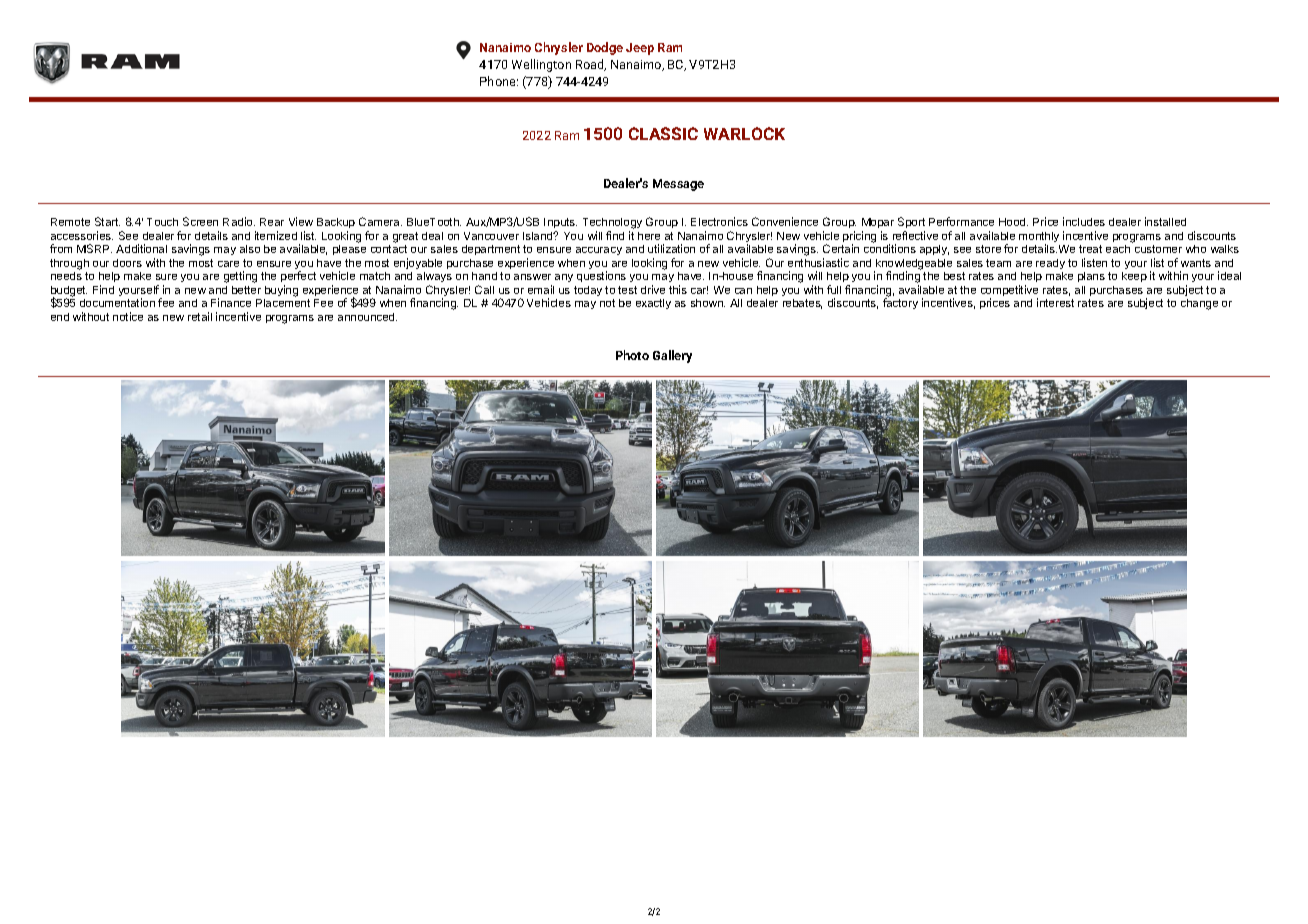 The image size is (1308, 924). Describe the element at coordinates (632, 355) in the image. I see `Photo` at that location.
